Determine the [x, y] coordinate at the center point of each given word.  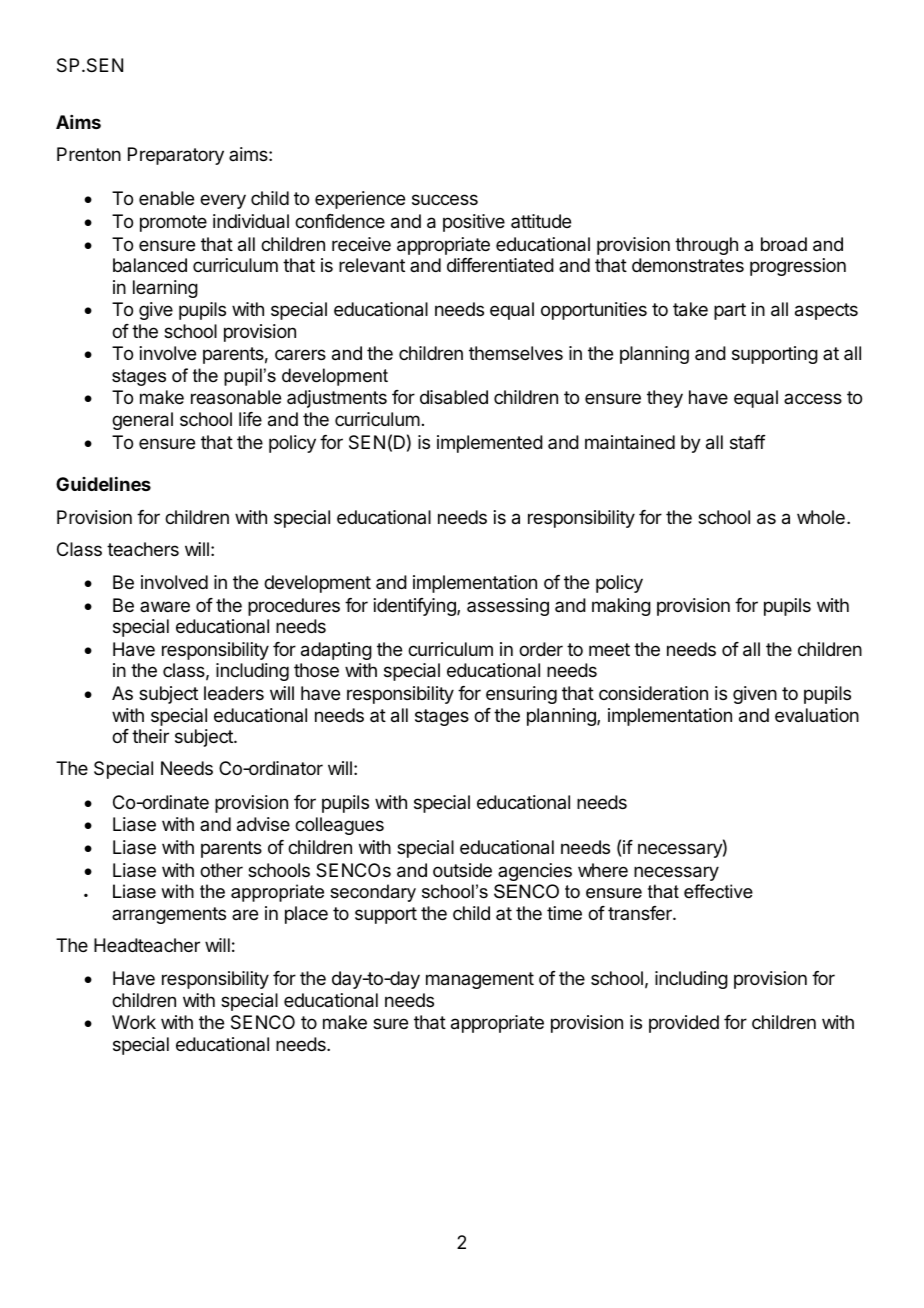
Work [134, 1022]
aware [165, 606]
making [621, 607]
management [480, 980]
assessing [508, 607]
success [445, 199]
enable [166, 198]
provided [684, 1024]
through [706, 246]
